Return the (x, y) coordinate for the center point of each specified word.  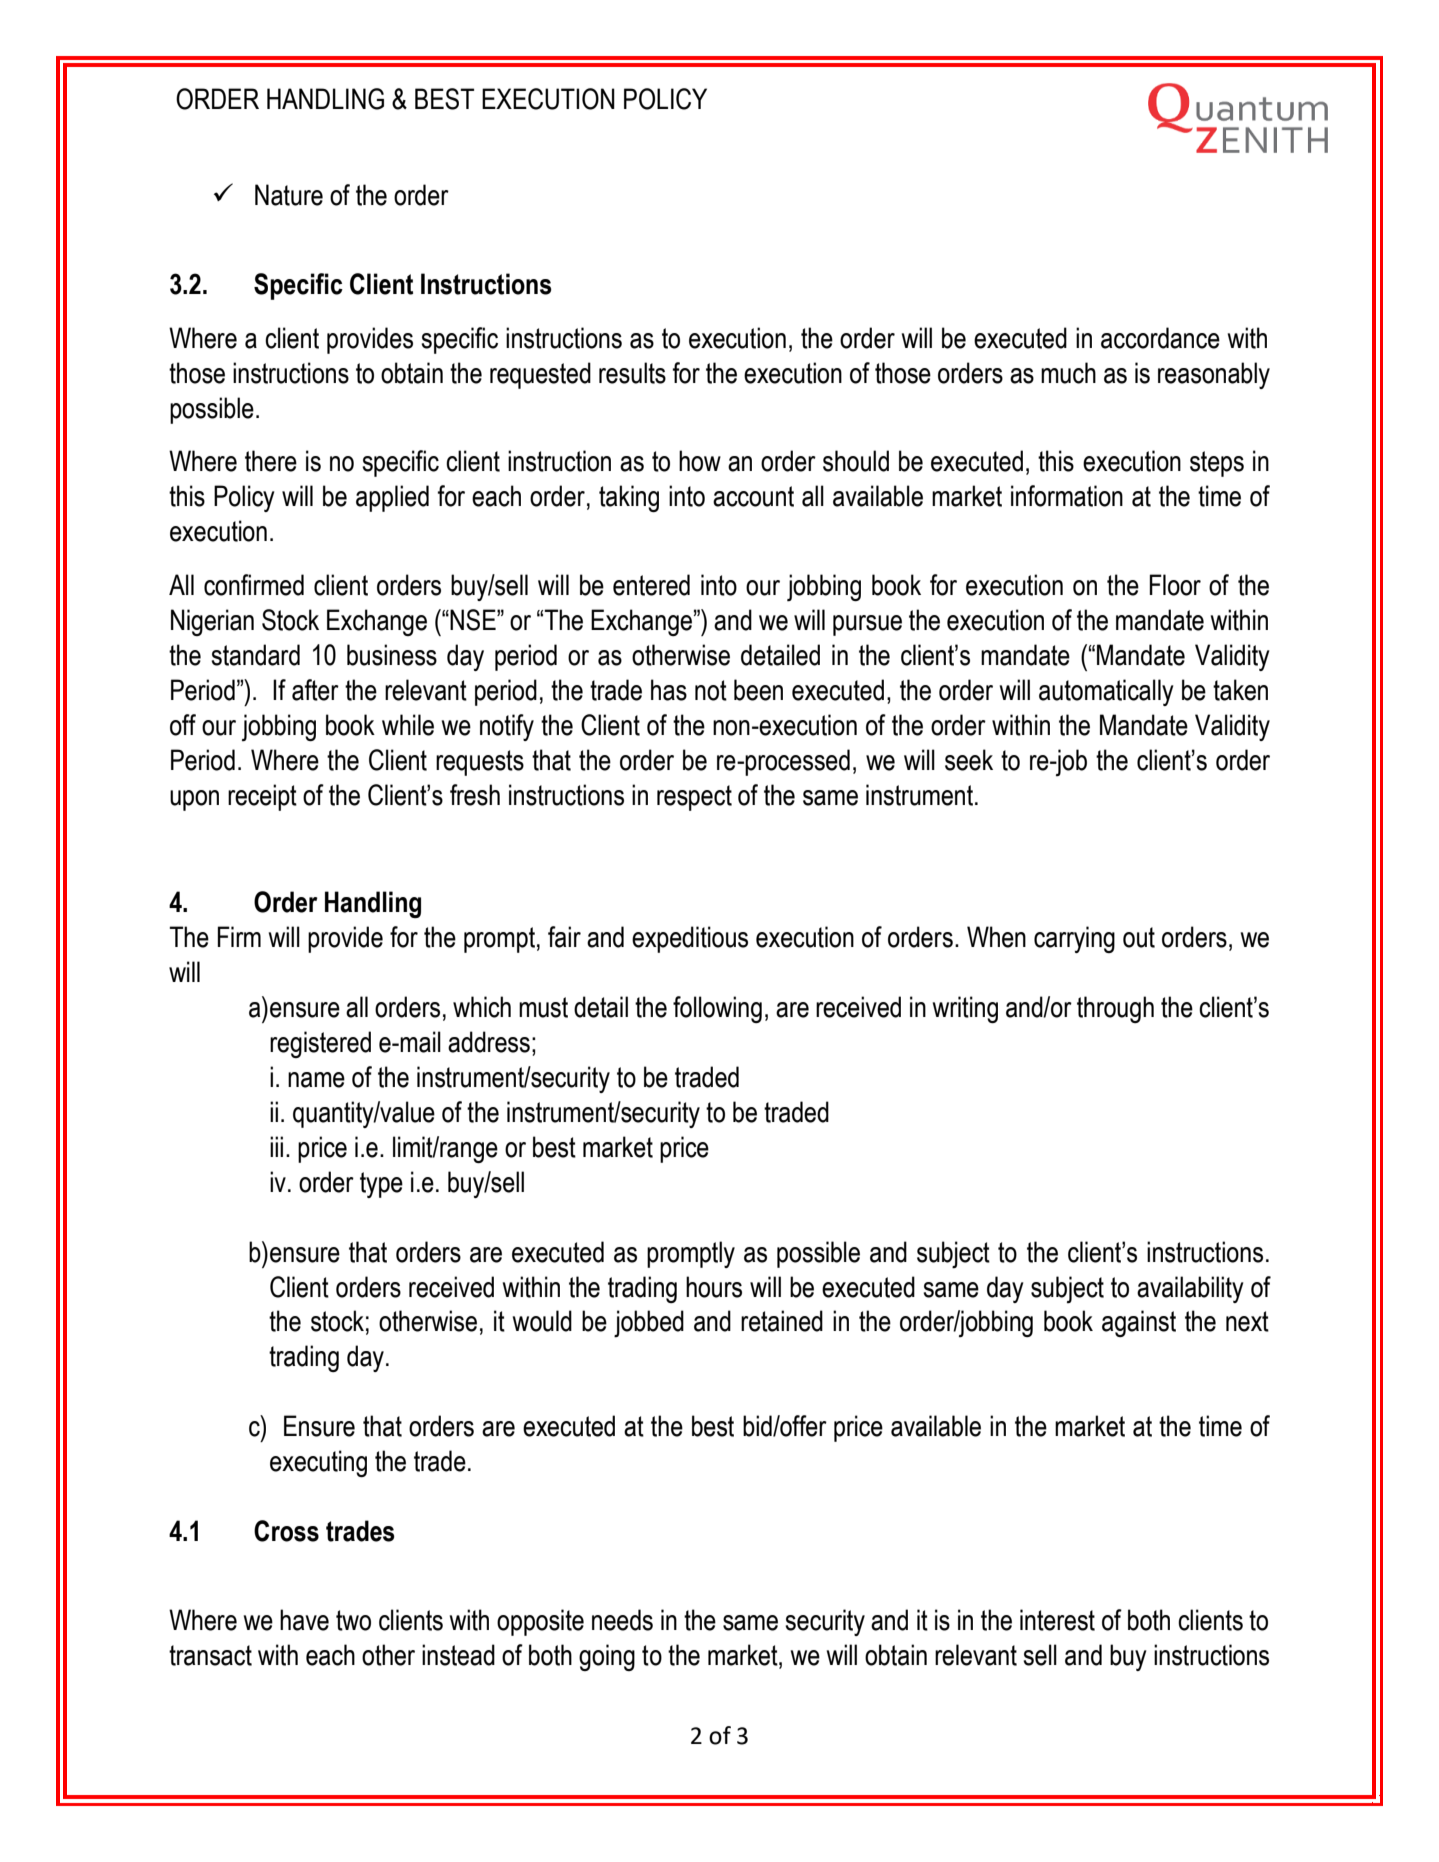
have (304, 1620)
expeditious (690, 939)
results (632, 373)
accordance (1160, 338)
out (1139, 937)
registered (320, 1044)
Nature (289, 195)
